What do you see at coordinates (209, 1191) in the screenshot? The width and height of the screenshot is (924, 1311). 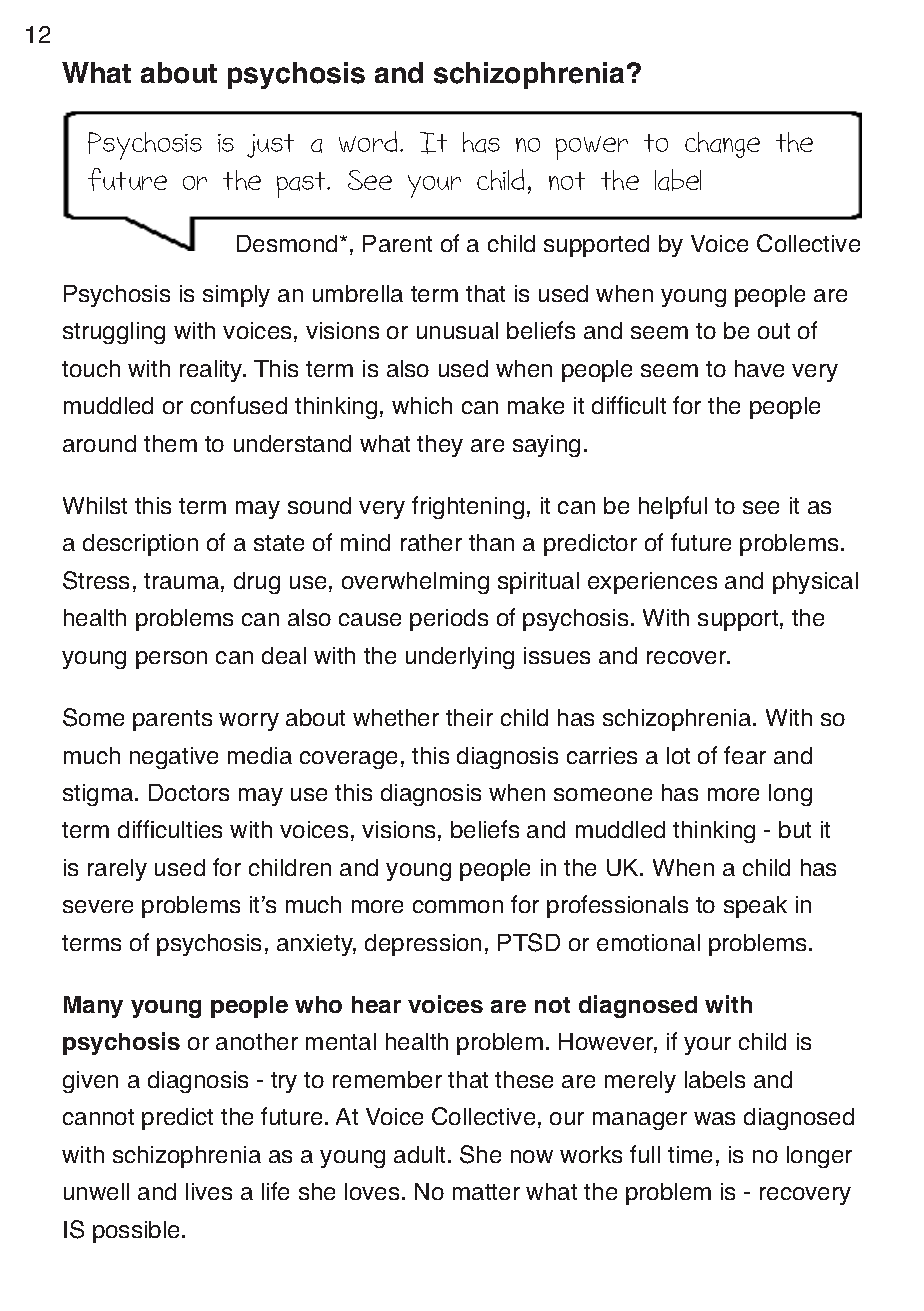 I see `lives` at bounding box center [209, 1191].
